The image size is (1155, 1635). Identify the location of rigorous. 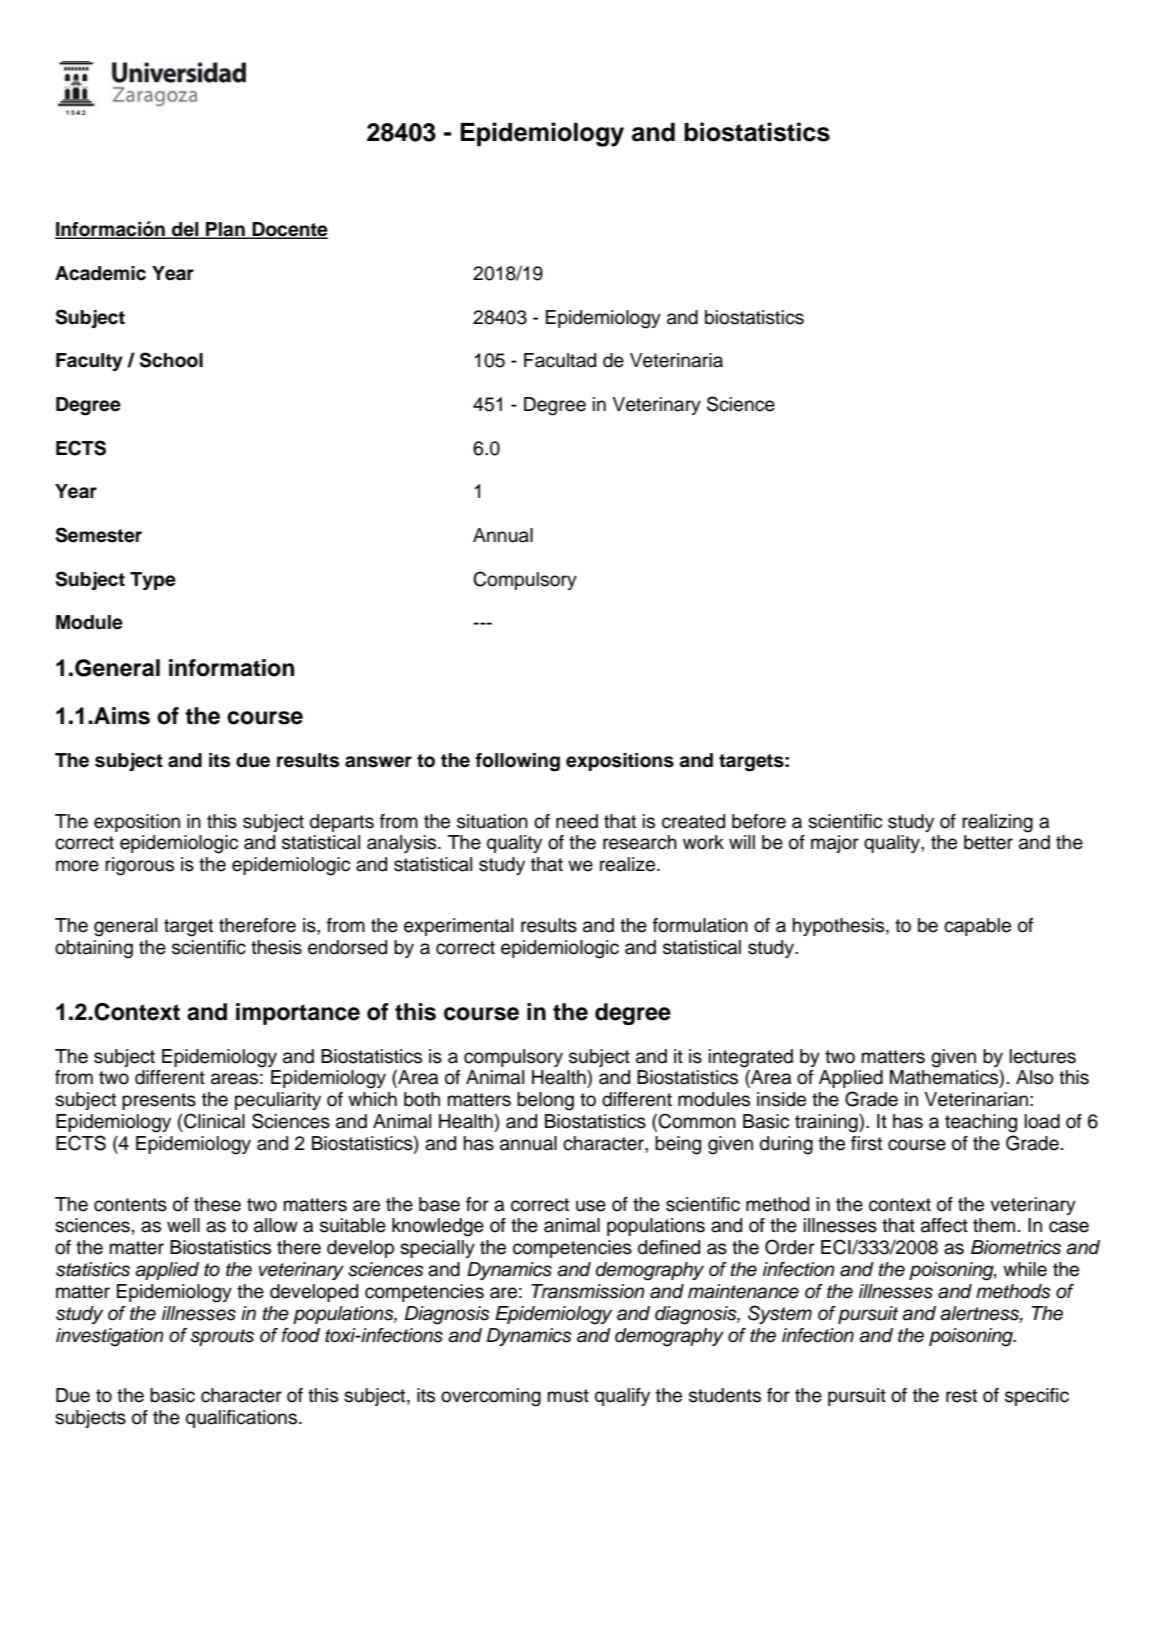
(139, 866).
